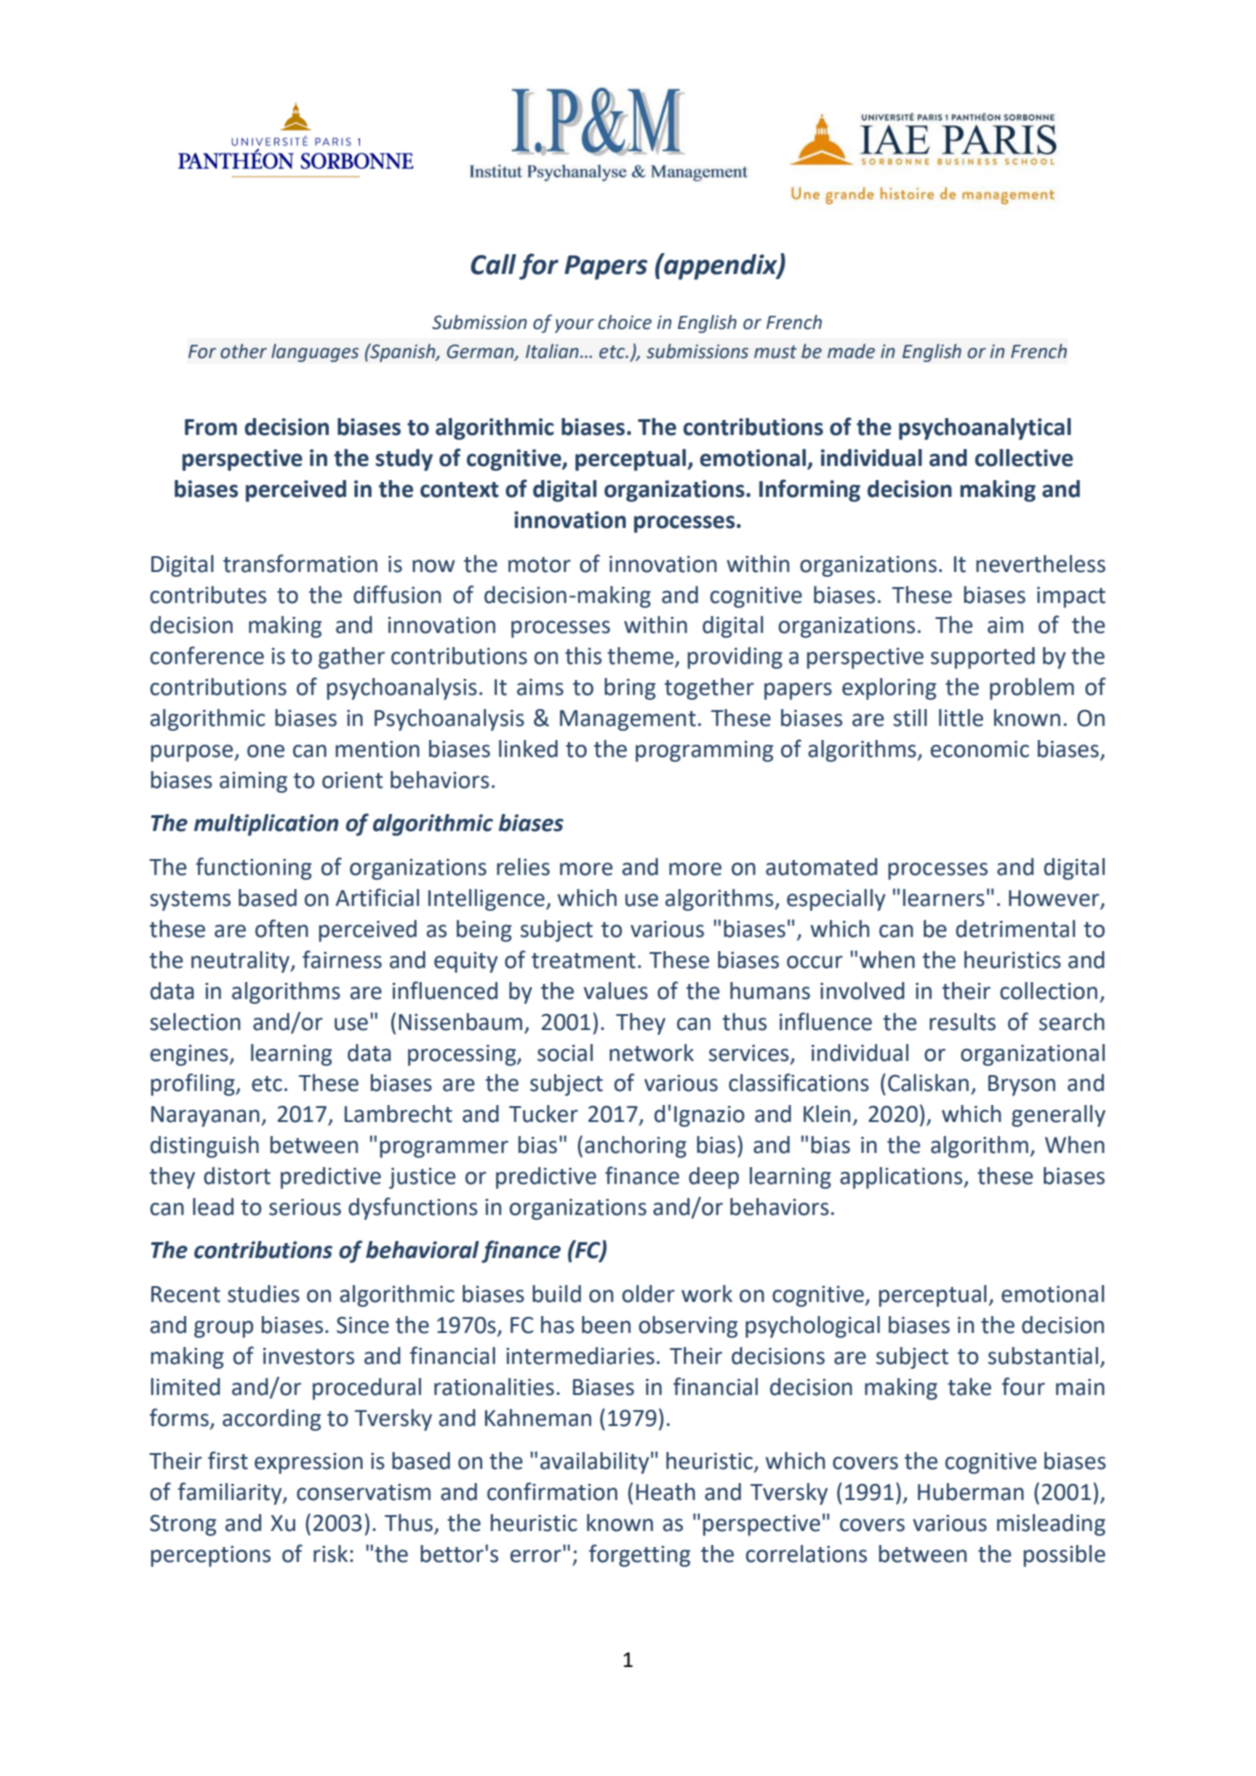 The height and width of the page is (1776, 1256). Describe the element at coordinates (331, 1554) in the page. I see `risk` at that location.
